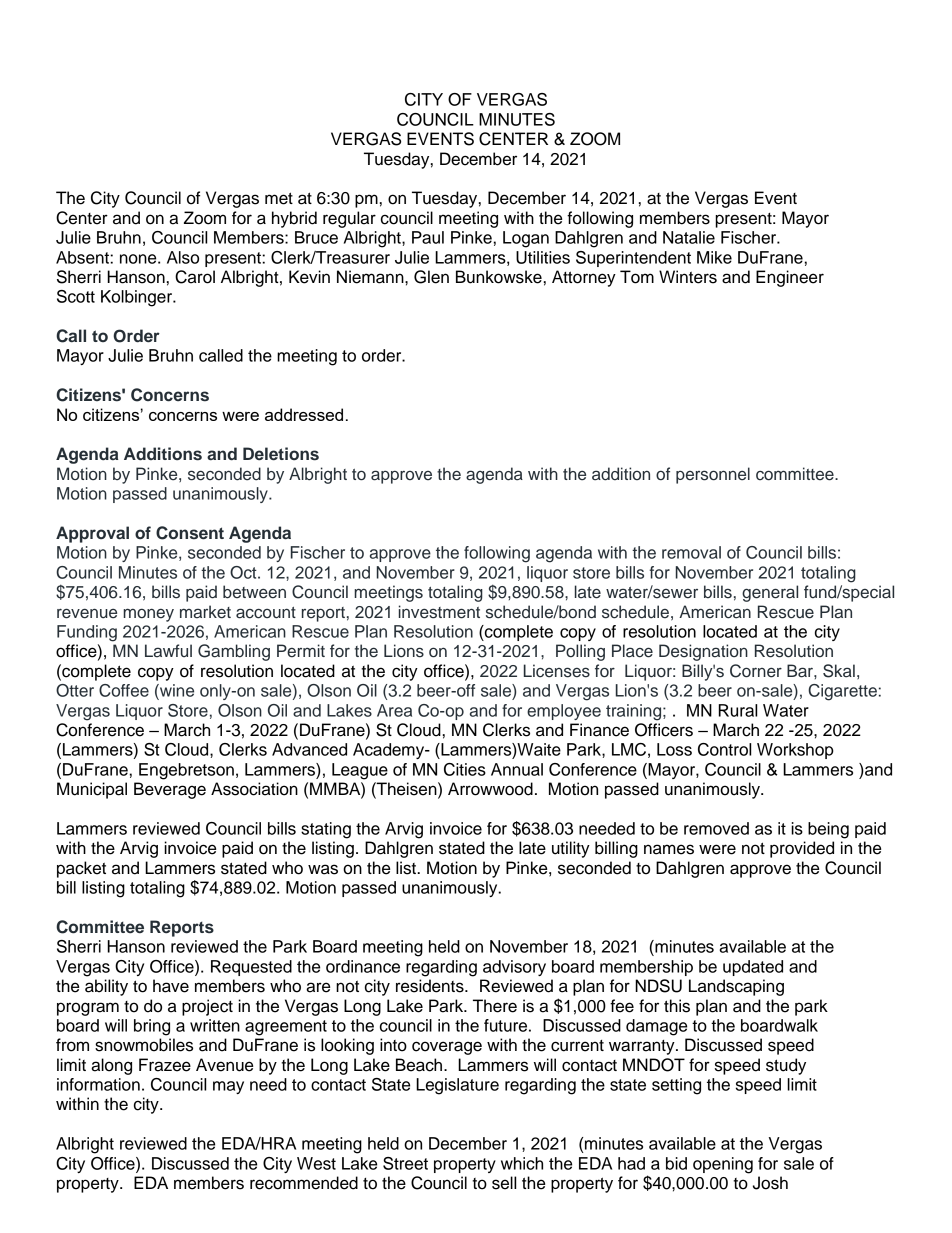  What do you see at coordinates (176, 690) in the screenshot?
I see `wine` at bounding box center [176, 690].
